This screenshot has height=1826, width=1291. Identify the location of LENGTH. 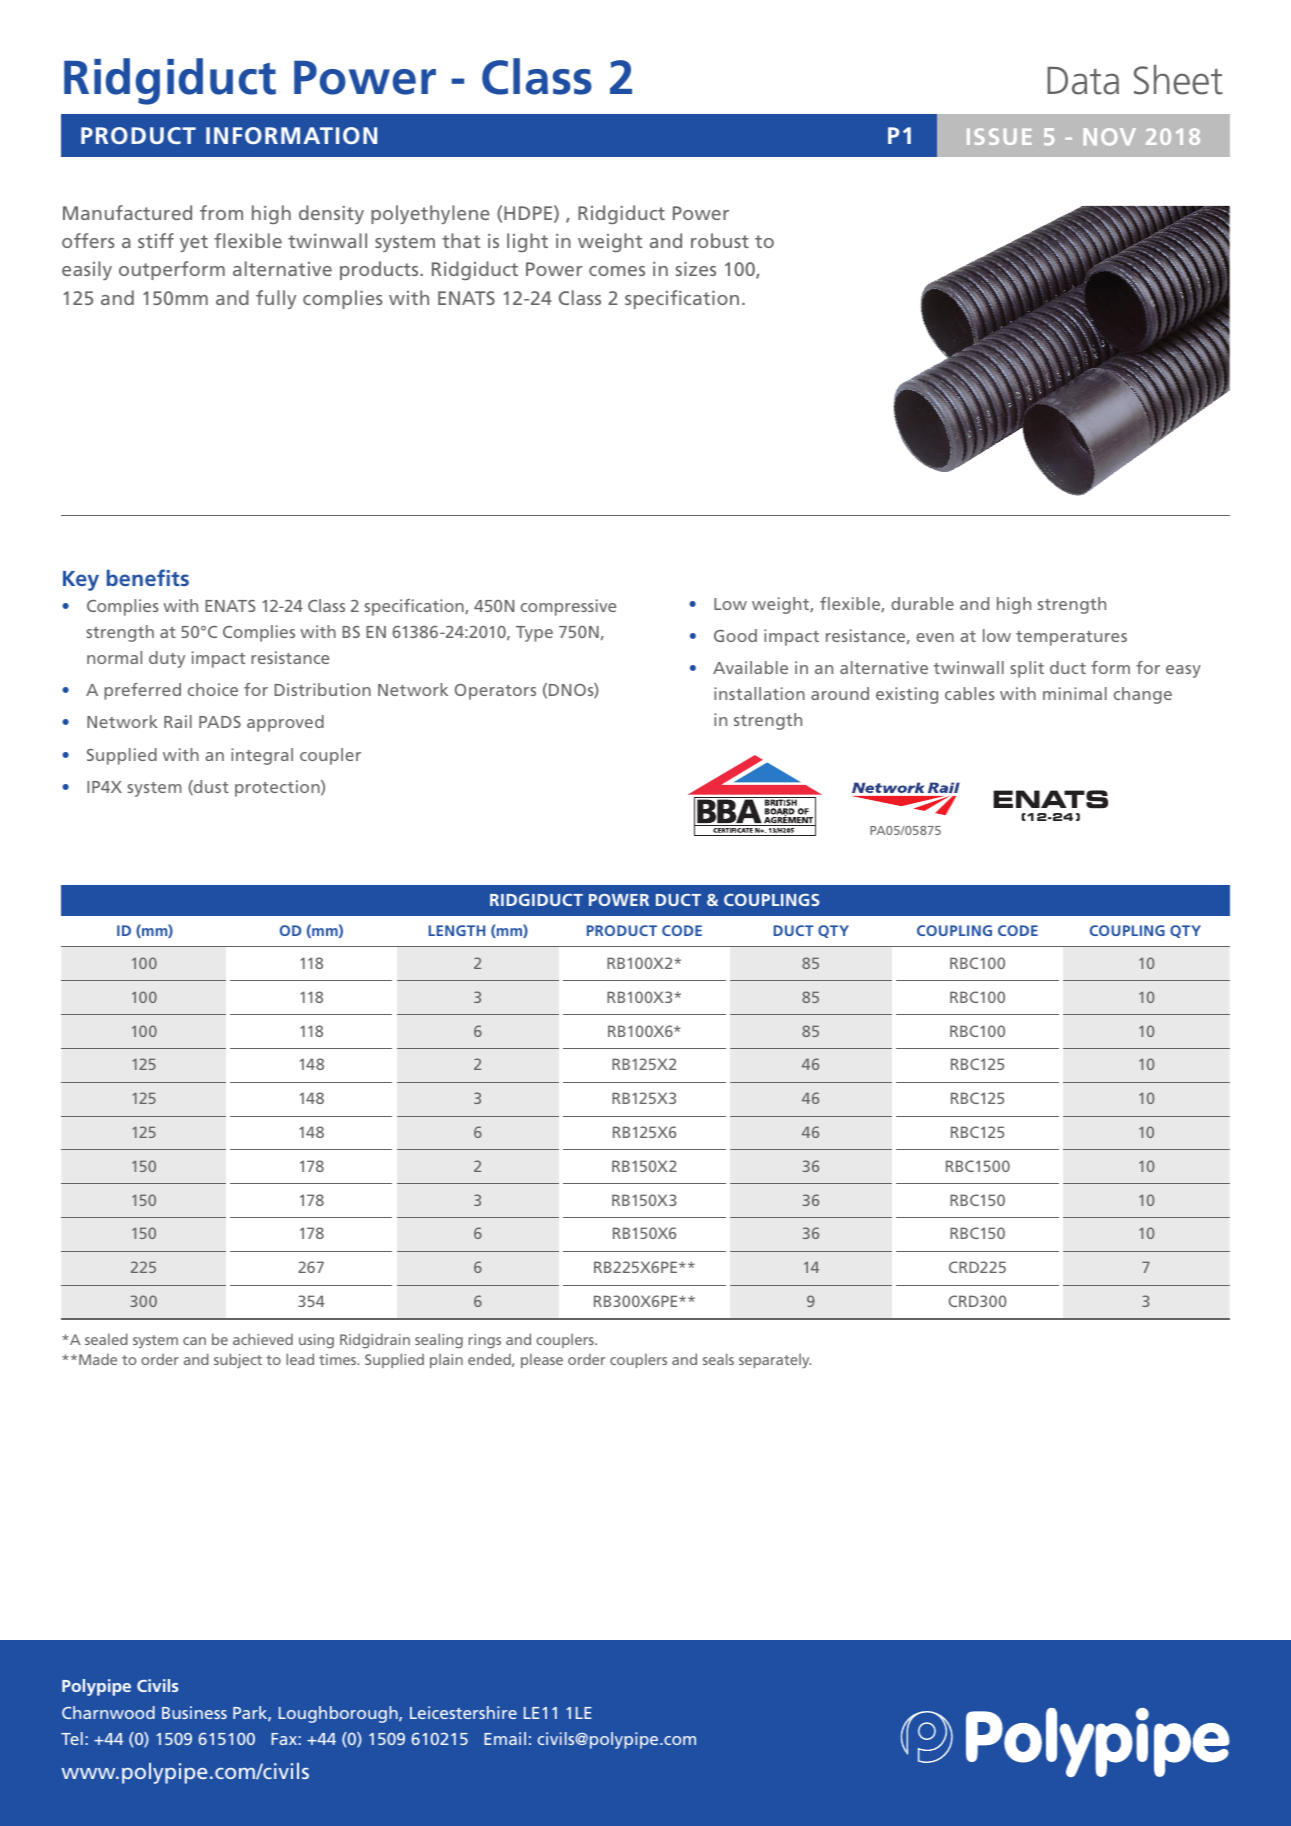
(457, 930).
